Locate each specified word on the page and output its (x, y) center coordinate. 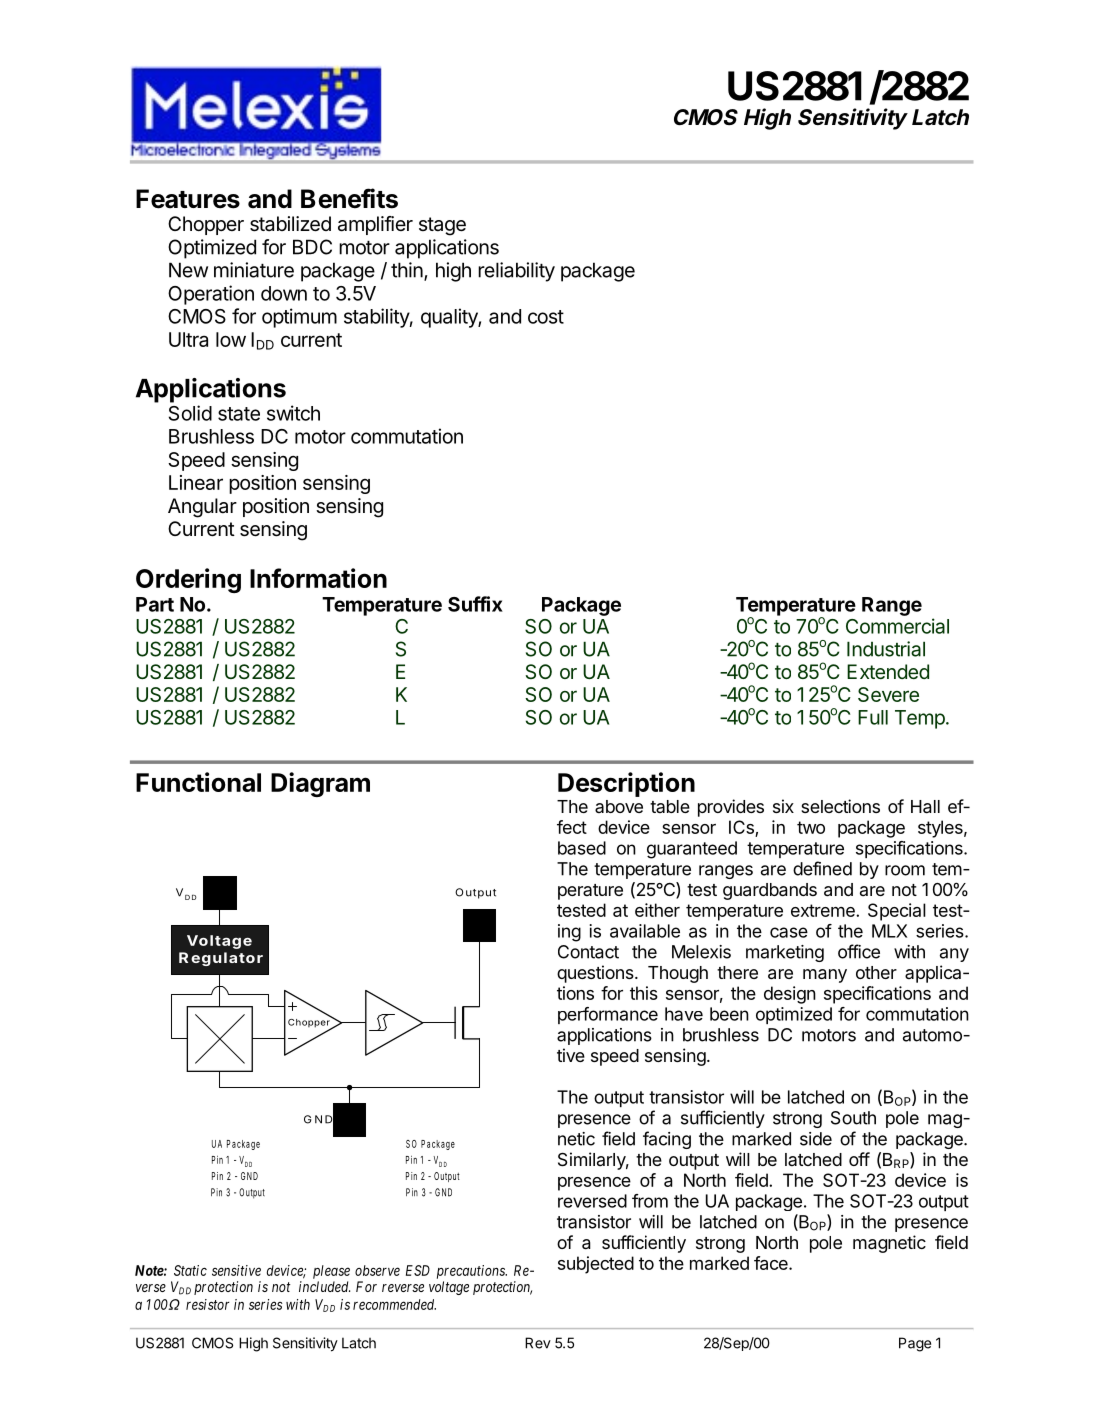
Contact (588, 952)
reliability (516, 272)
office (859, 951)
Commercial (897, 626)
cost (546, 317)
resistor (207, 1304)
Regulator (221, 959)
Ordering (188, 580)
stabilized (290, 224)
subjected (596, 1265)
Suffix (475, 604)
